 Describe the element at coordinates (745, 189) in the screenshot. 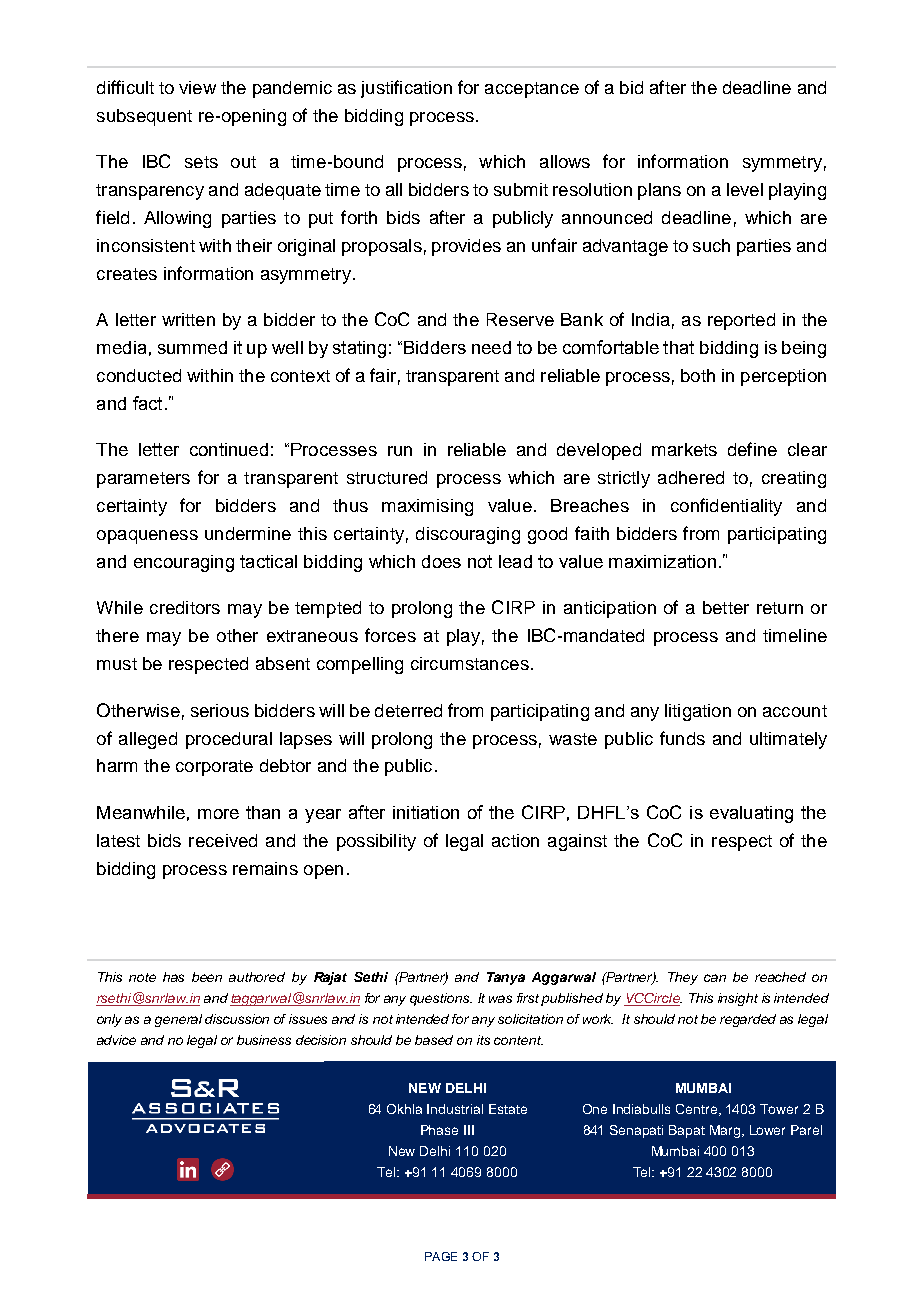

I see `level` at that location.
